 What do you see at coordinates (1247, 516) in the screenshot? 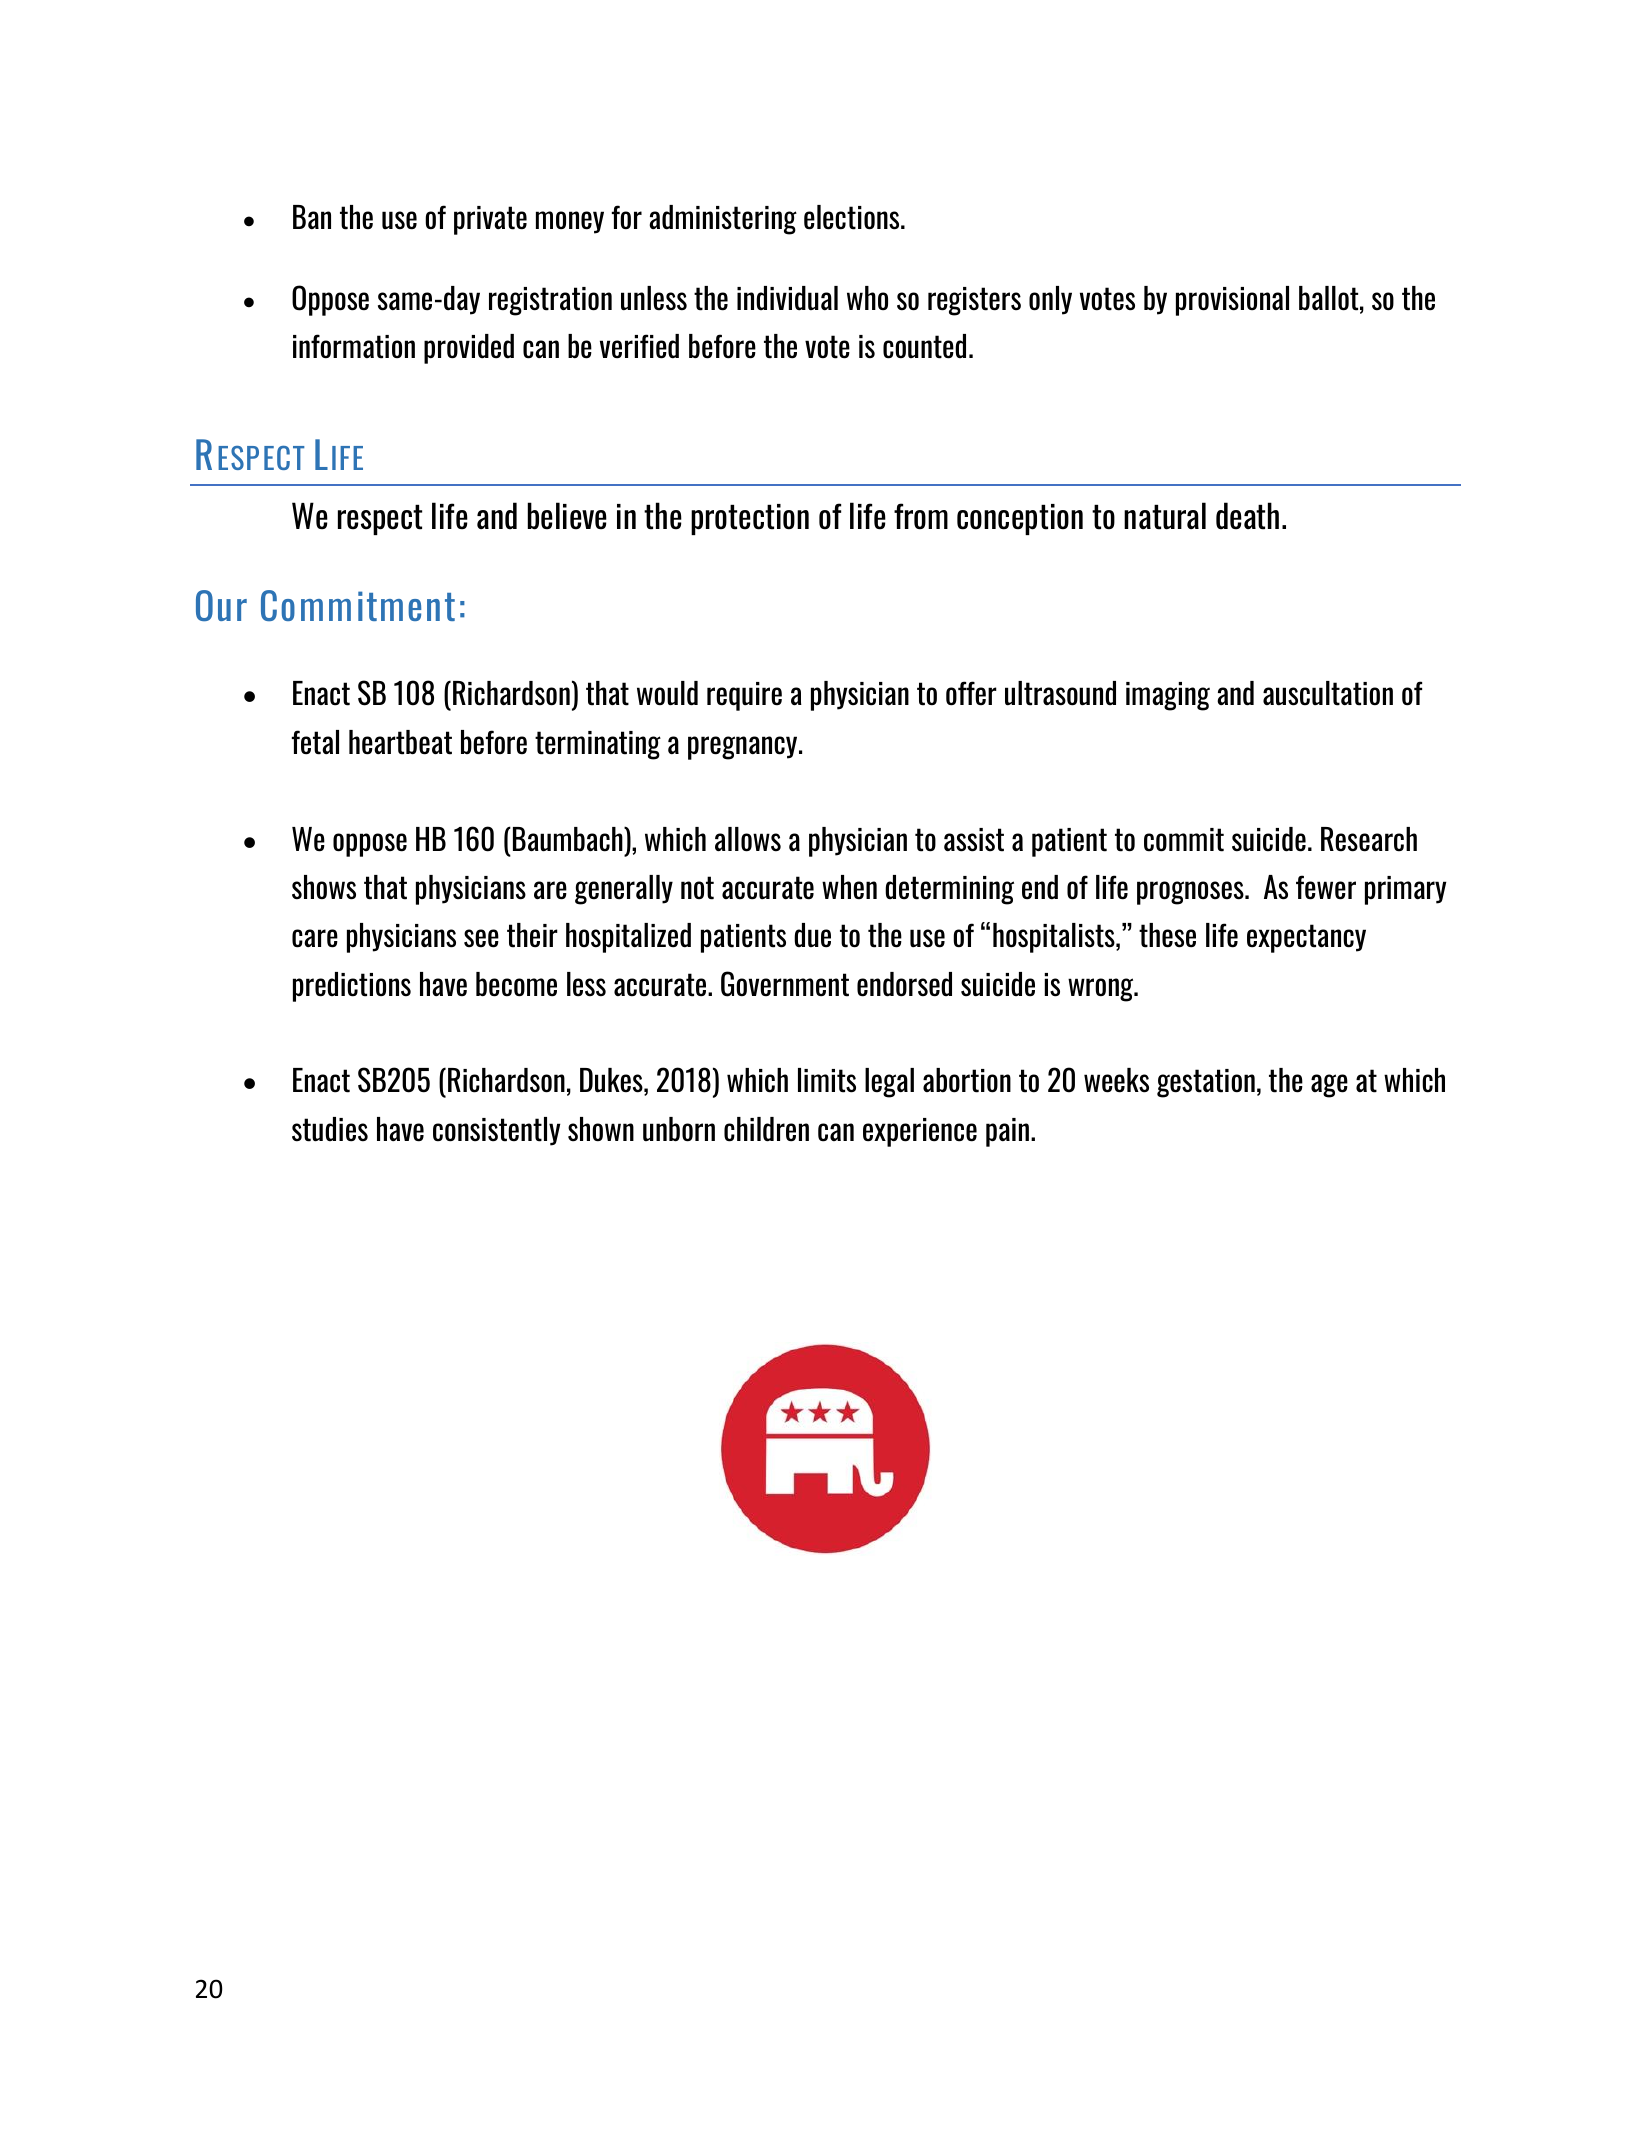
I see `death` at bounding box center [1247, 516].
